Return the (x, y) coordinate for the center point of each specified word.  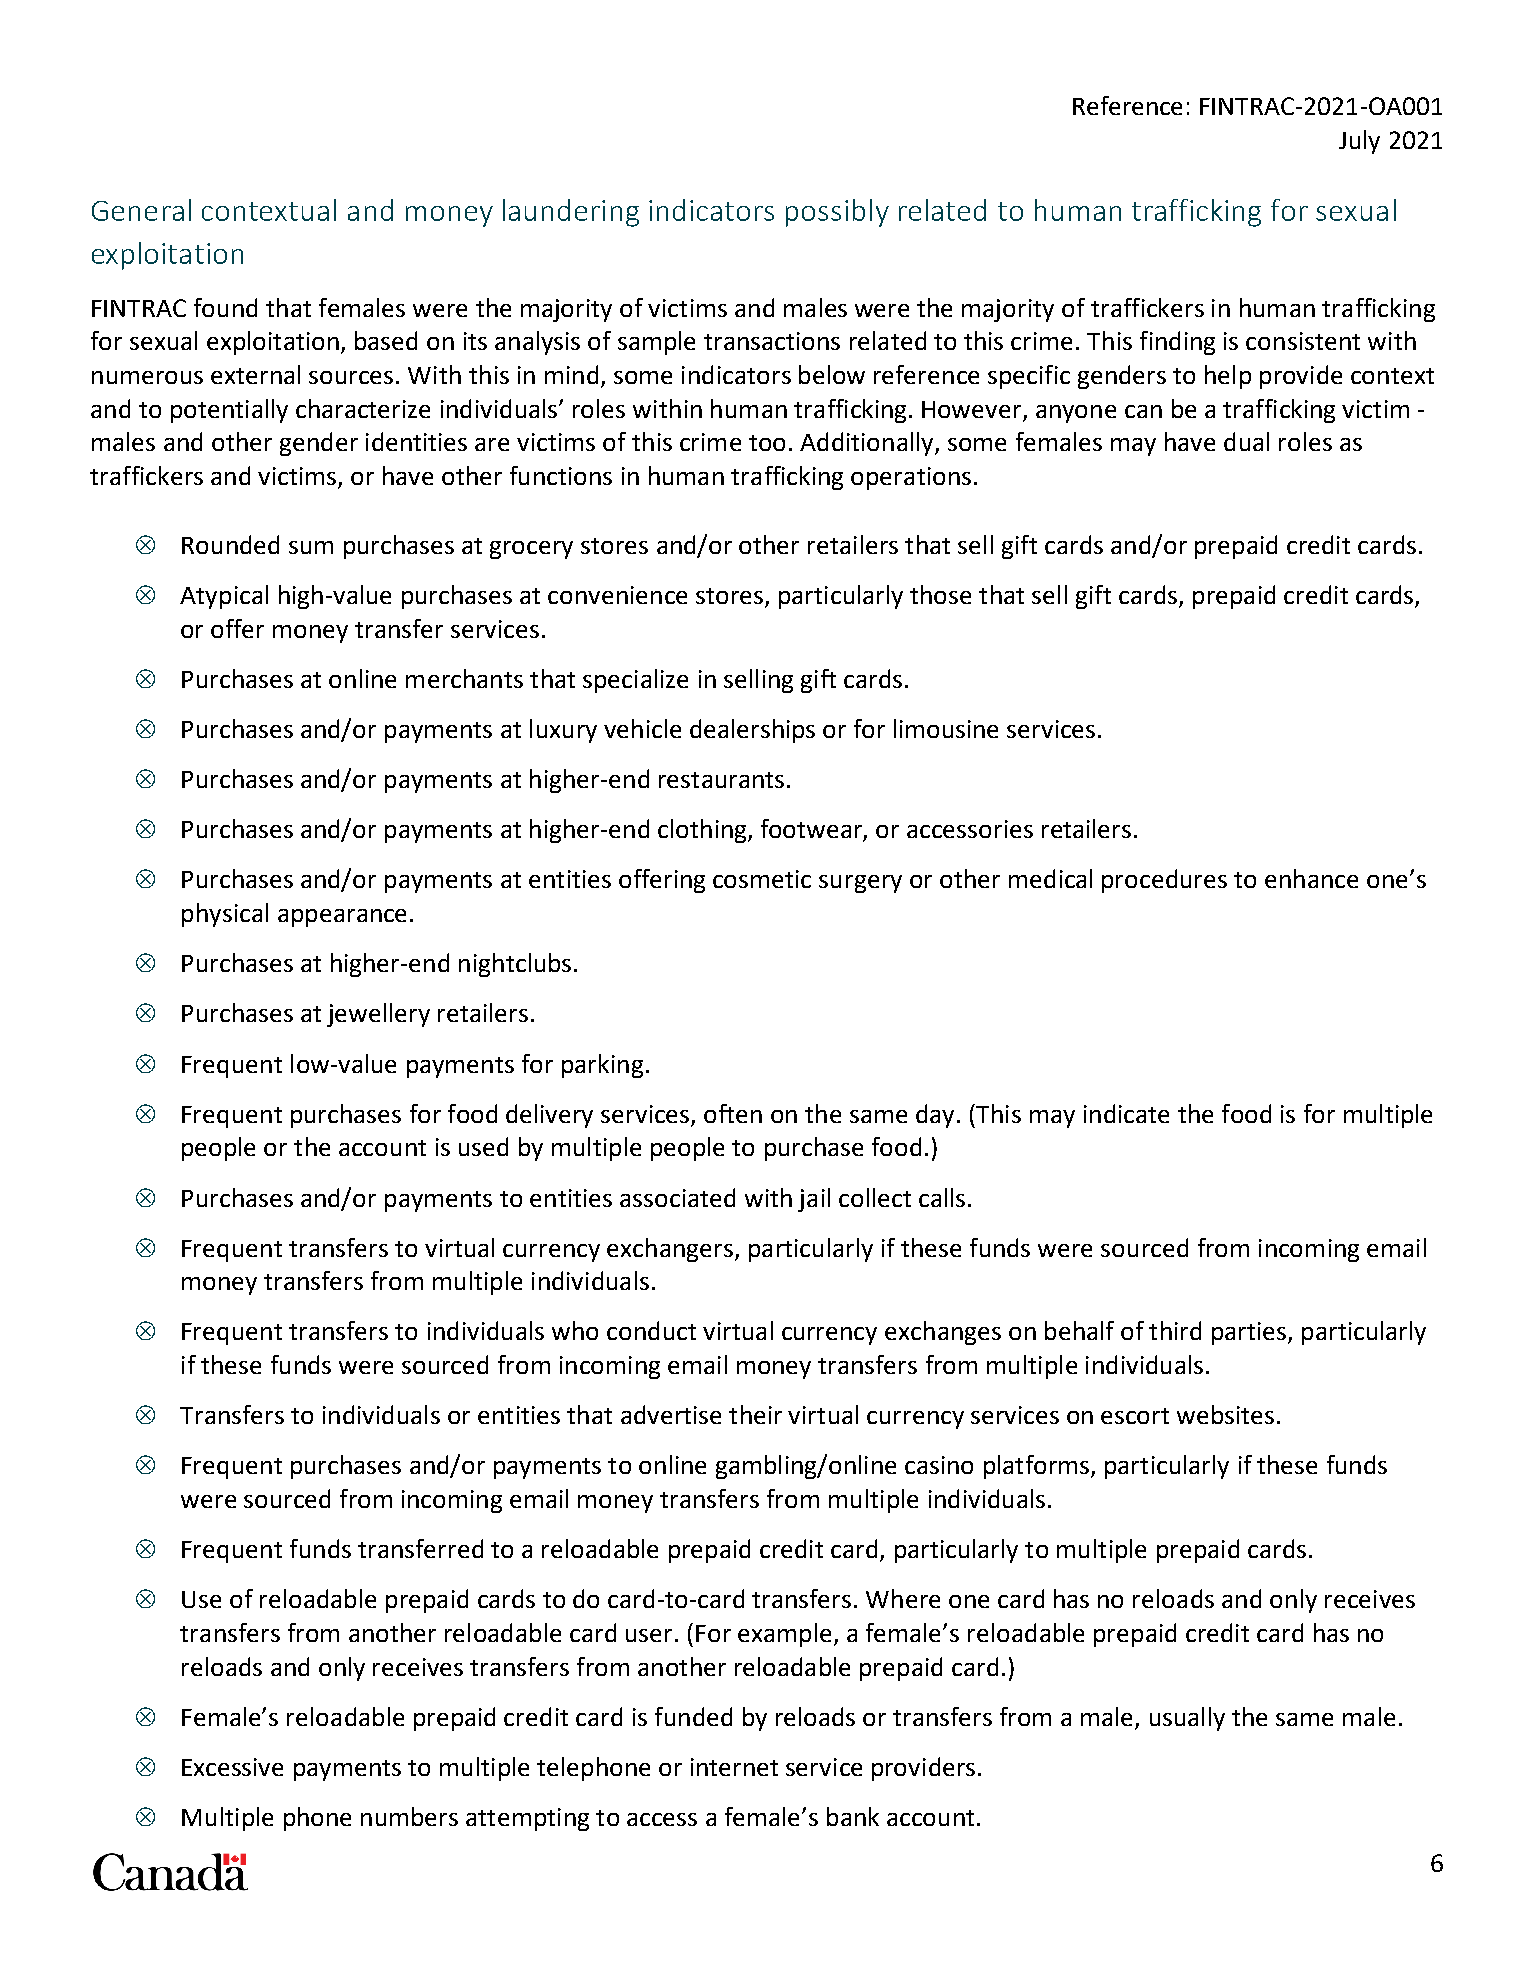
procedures (1164, 881)
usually (1187, 1719)
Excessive (232, 1767)
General (141, 210)
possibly (837, 213)
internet (734, 1767)
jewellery (378, 1015)
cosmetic (762, 879)
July (1359, 142)
